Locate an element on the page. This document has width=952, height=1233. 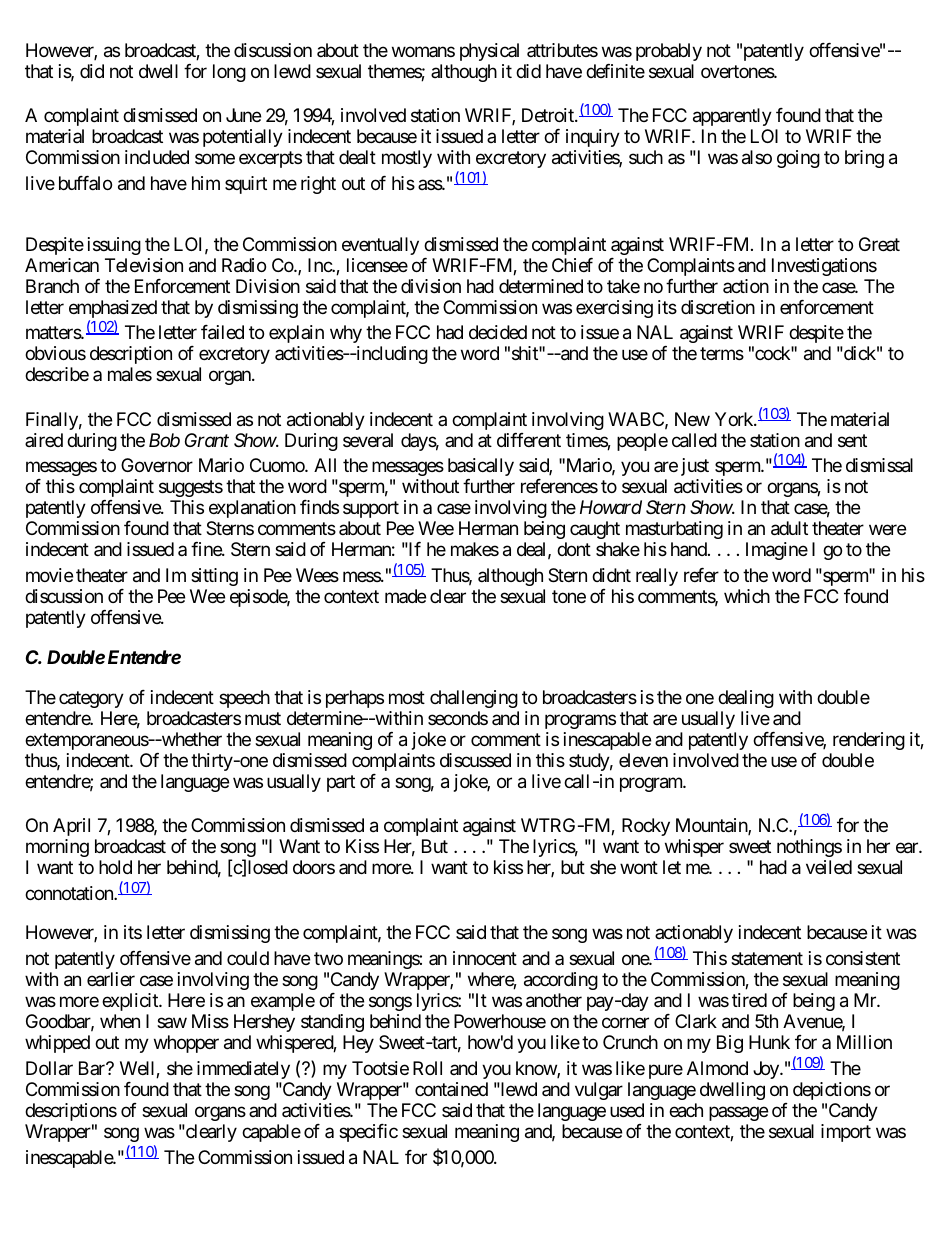
veiled is located at coordinates (829, 867).
